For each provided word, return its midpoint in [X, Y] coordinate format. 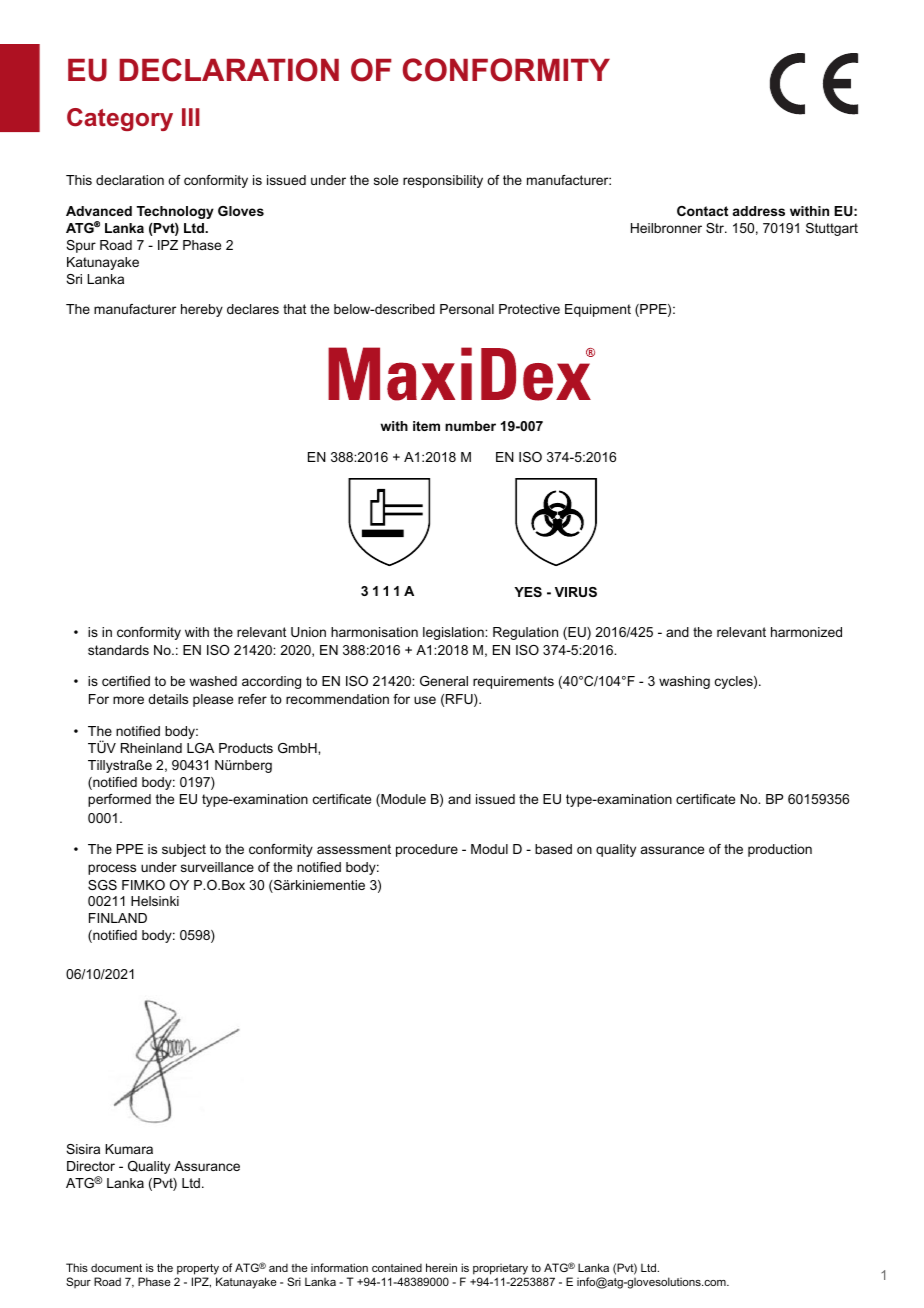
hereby [202, 310]
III [191, 117]
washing [684, 682]
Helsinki [155, 901]
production [780, 850]
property [199, 1271]
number [470, 426]
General [444, 681]
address [759, 211]
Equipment [598, 310]
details [168, 699]
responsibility [443, 181]
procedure [427, 850]
